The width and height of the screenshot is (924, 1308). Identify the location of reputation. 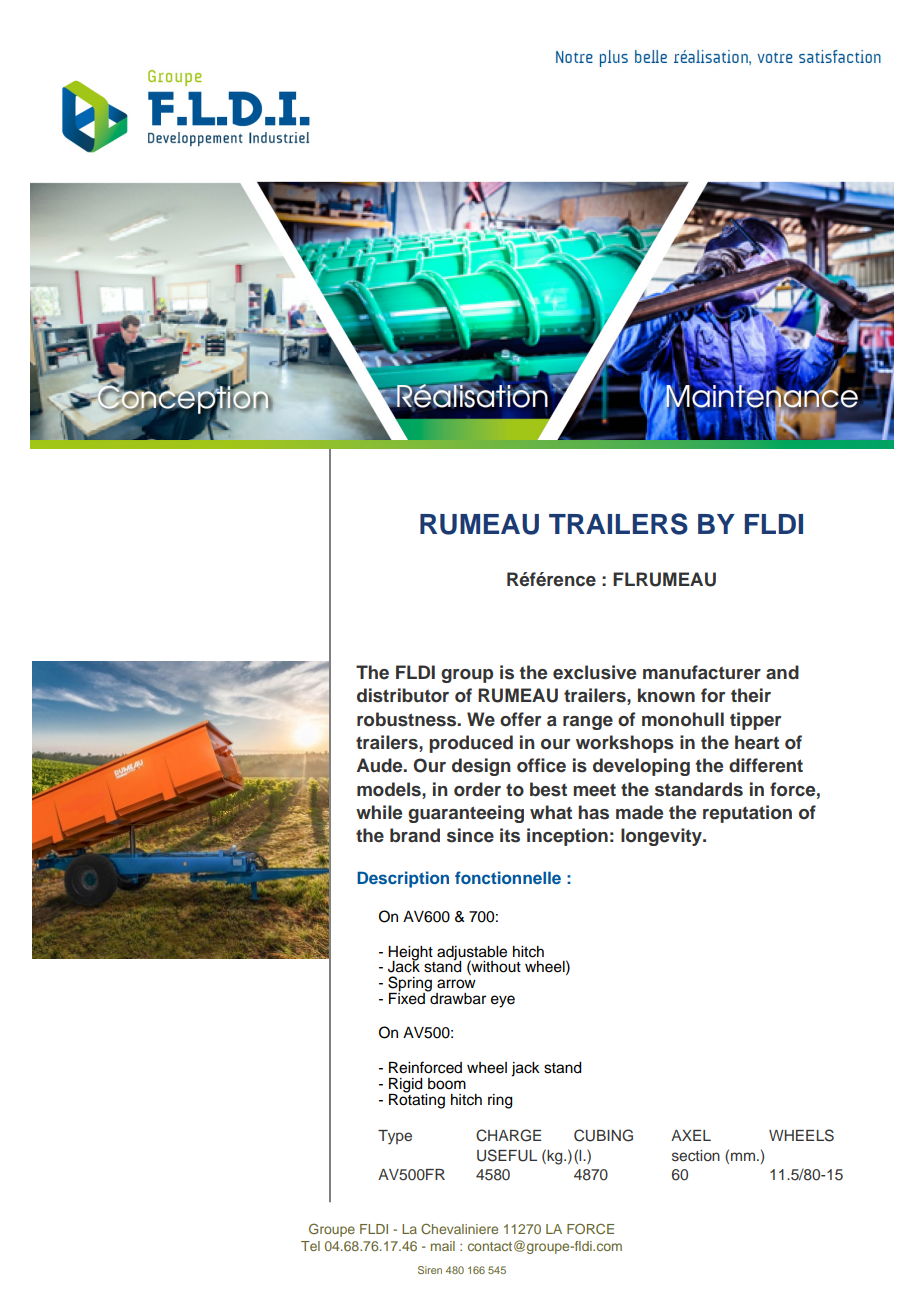
(747, 814).
